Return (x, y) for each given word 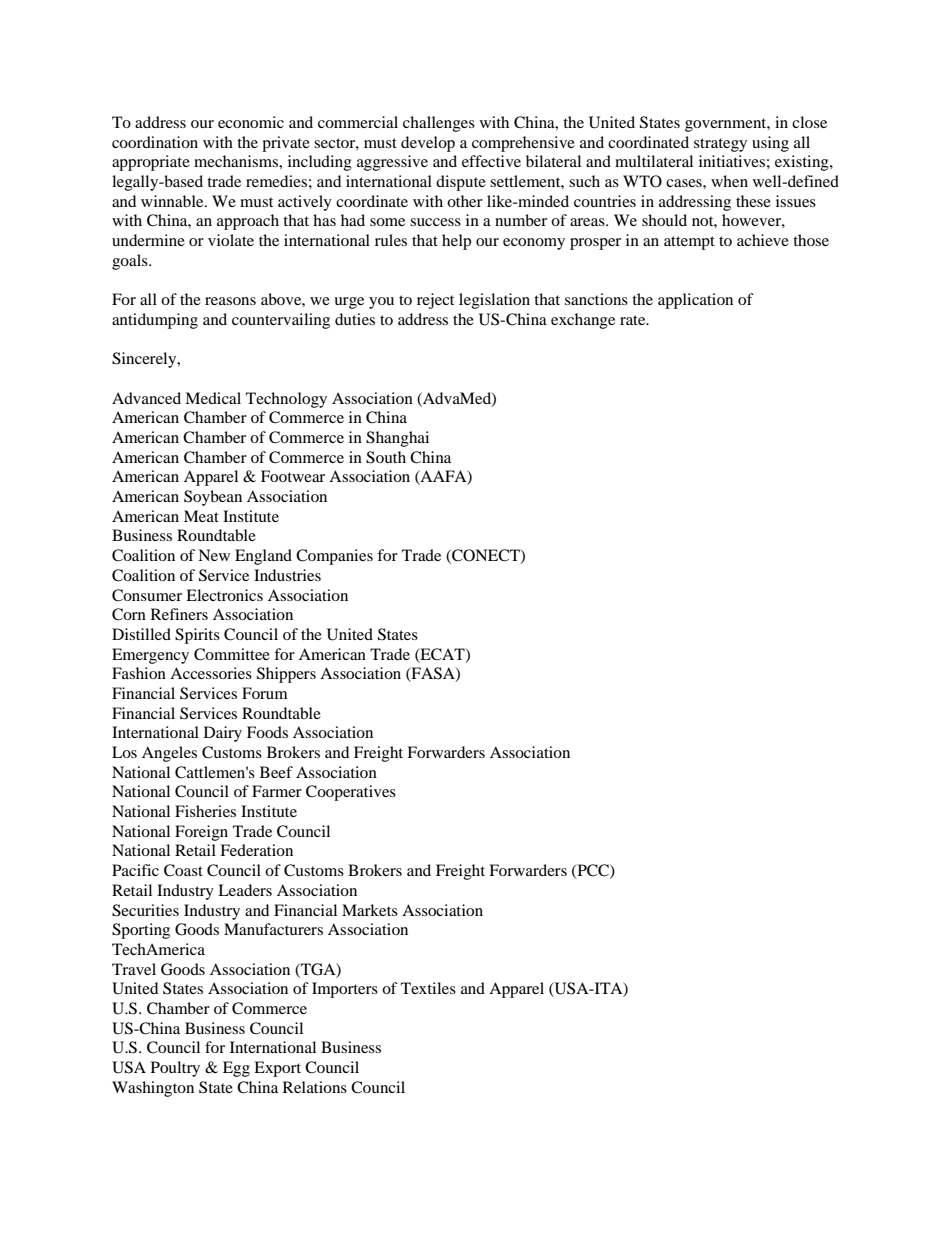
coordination (155, 142)
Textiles (428, 988)
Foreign (201, 833)
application (695, 301)
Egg (236, 1069)
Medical (213, 398)
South (386, 457)
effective (491, 161)
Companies (334, 557)
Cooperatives (351, 793)
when (729, 181)
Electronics (224, 595)
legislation (494, 301)
